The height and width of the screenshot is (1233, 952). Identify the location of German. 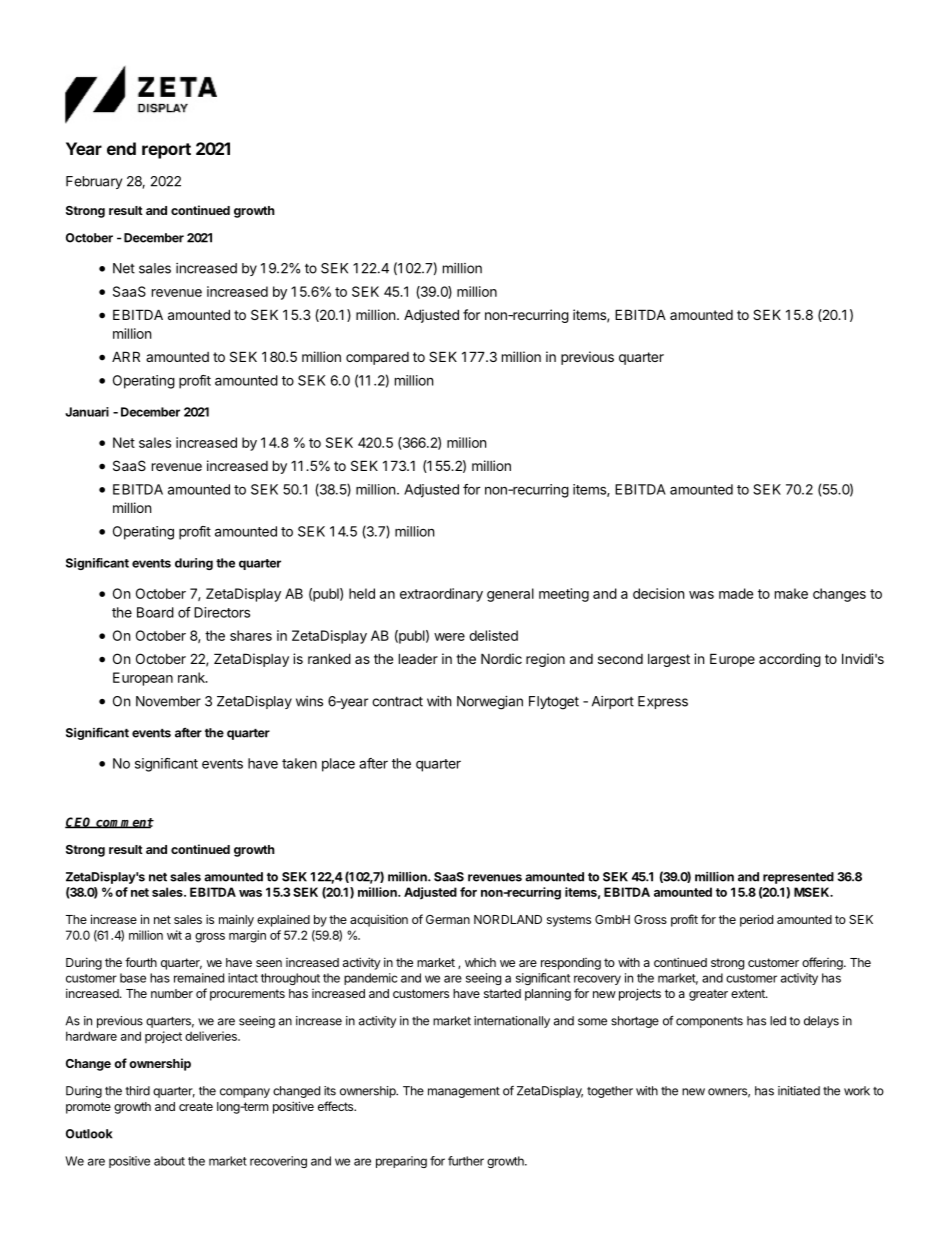
(448, 919).
